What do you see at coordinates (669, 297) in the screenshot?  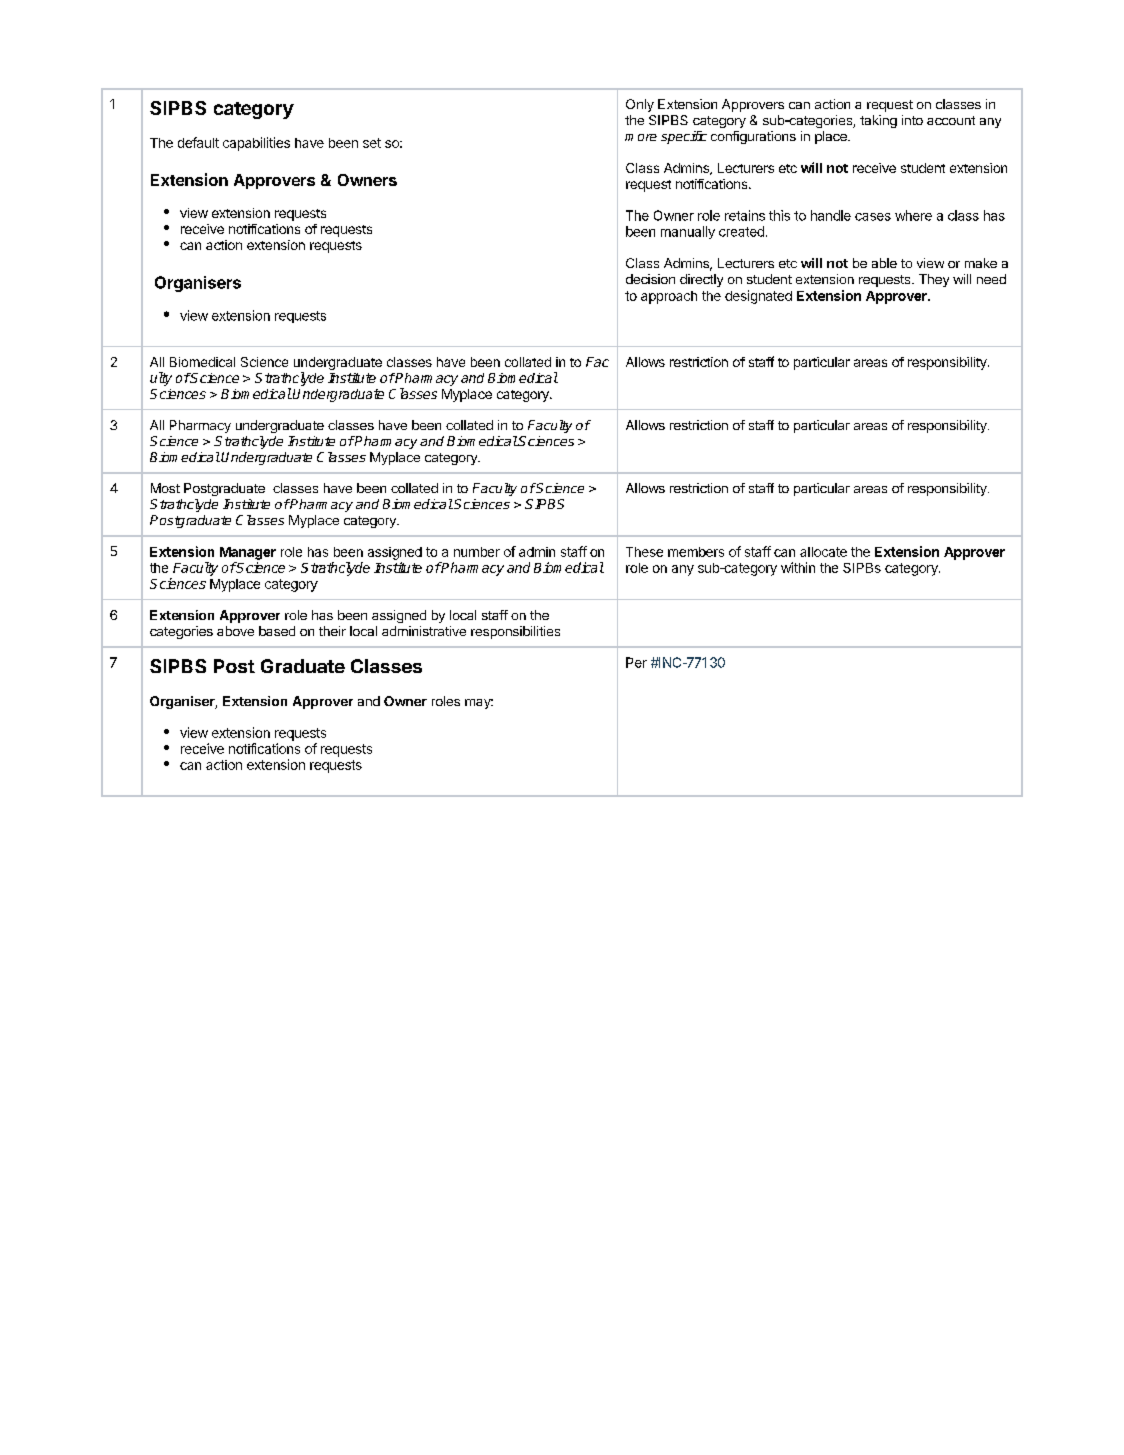 I see `approach` at bounding box center [669, 297].
